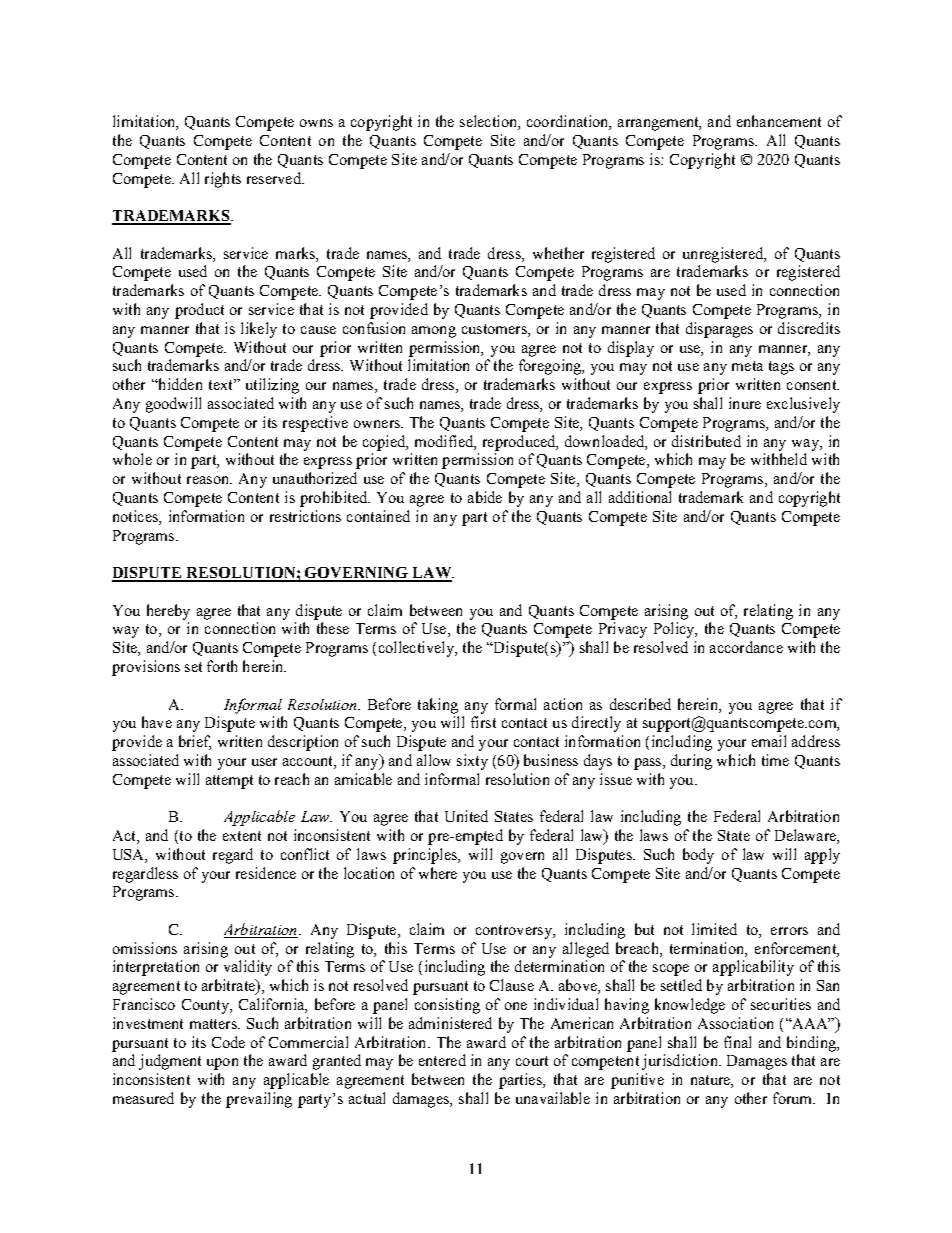 Image resolution: width=952 pixels, height=1233 pixels. I want to click on upon, so click(222, 1064).
